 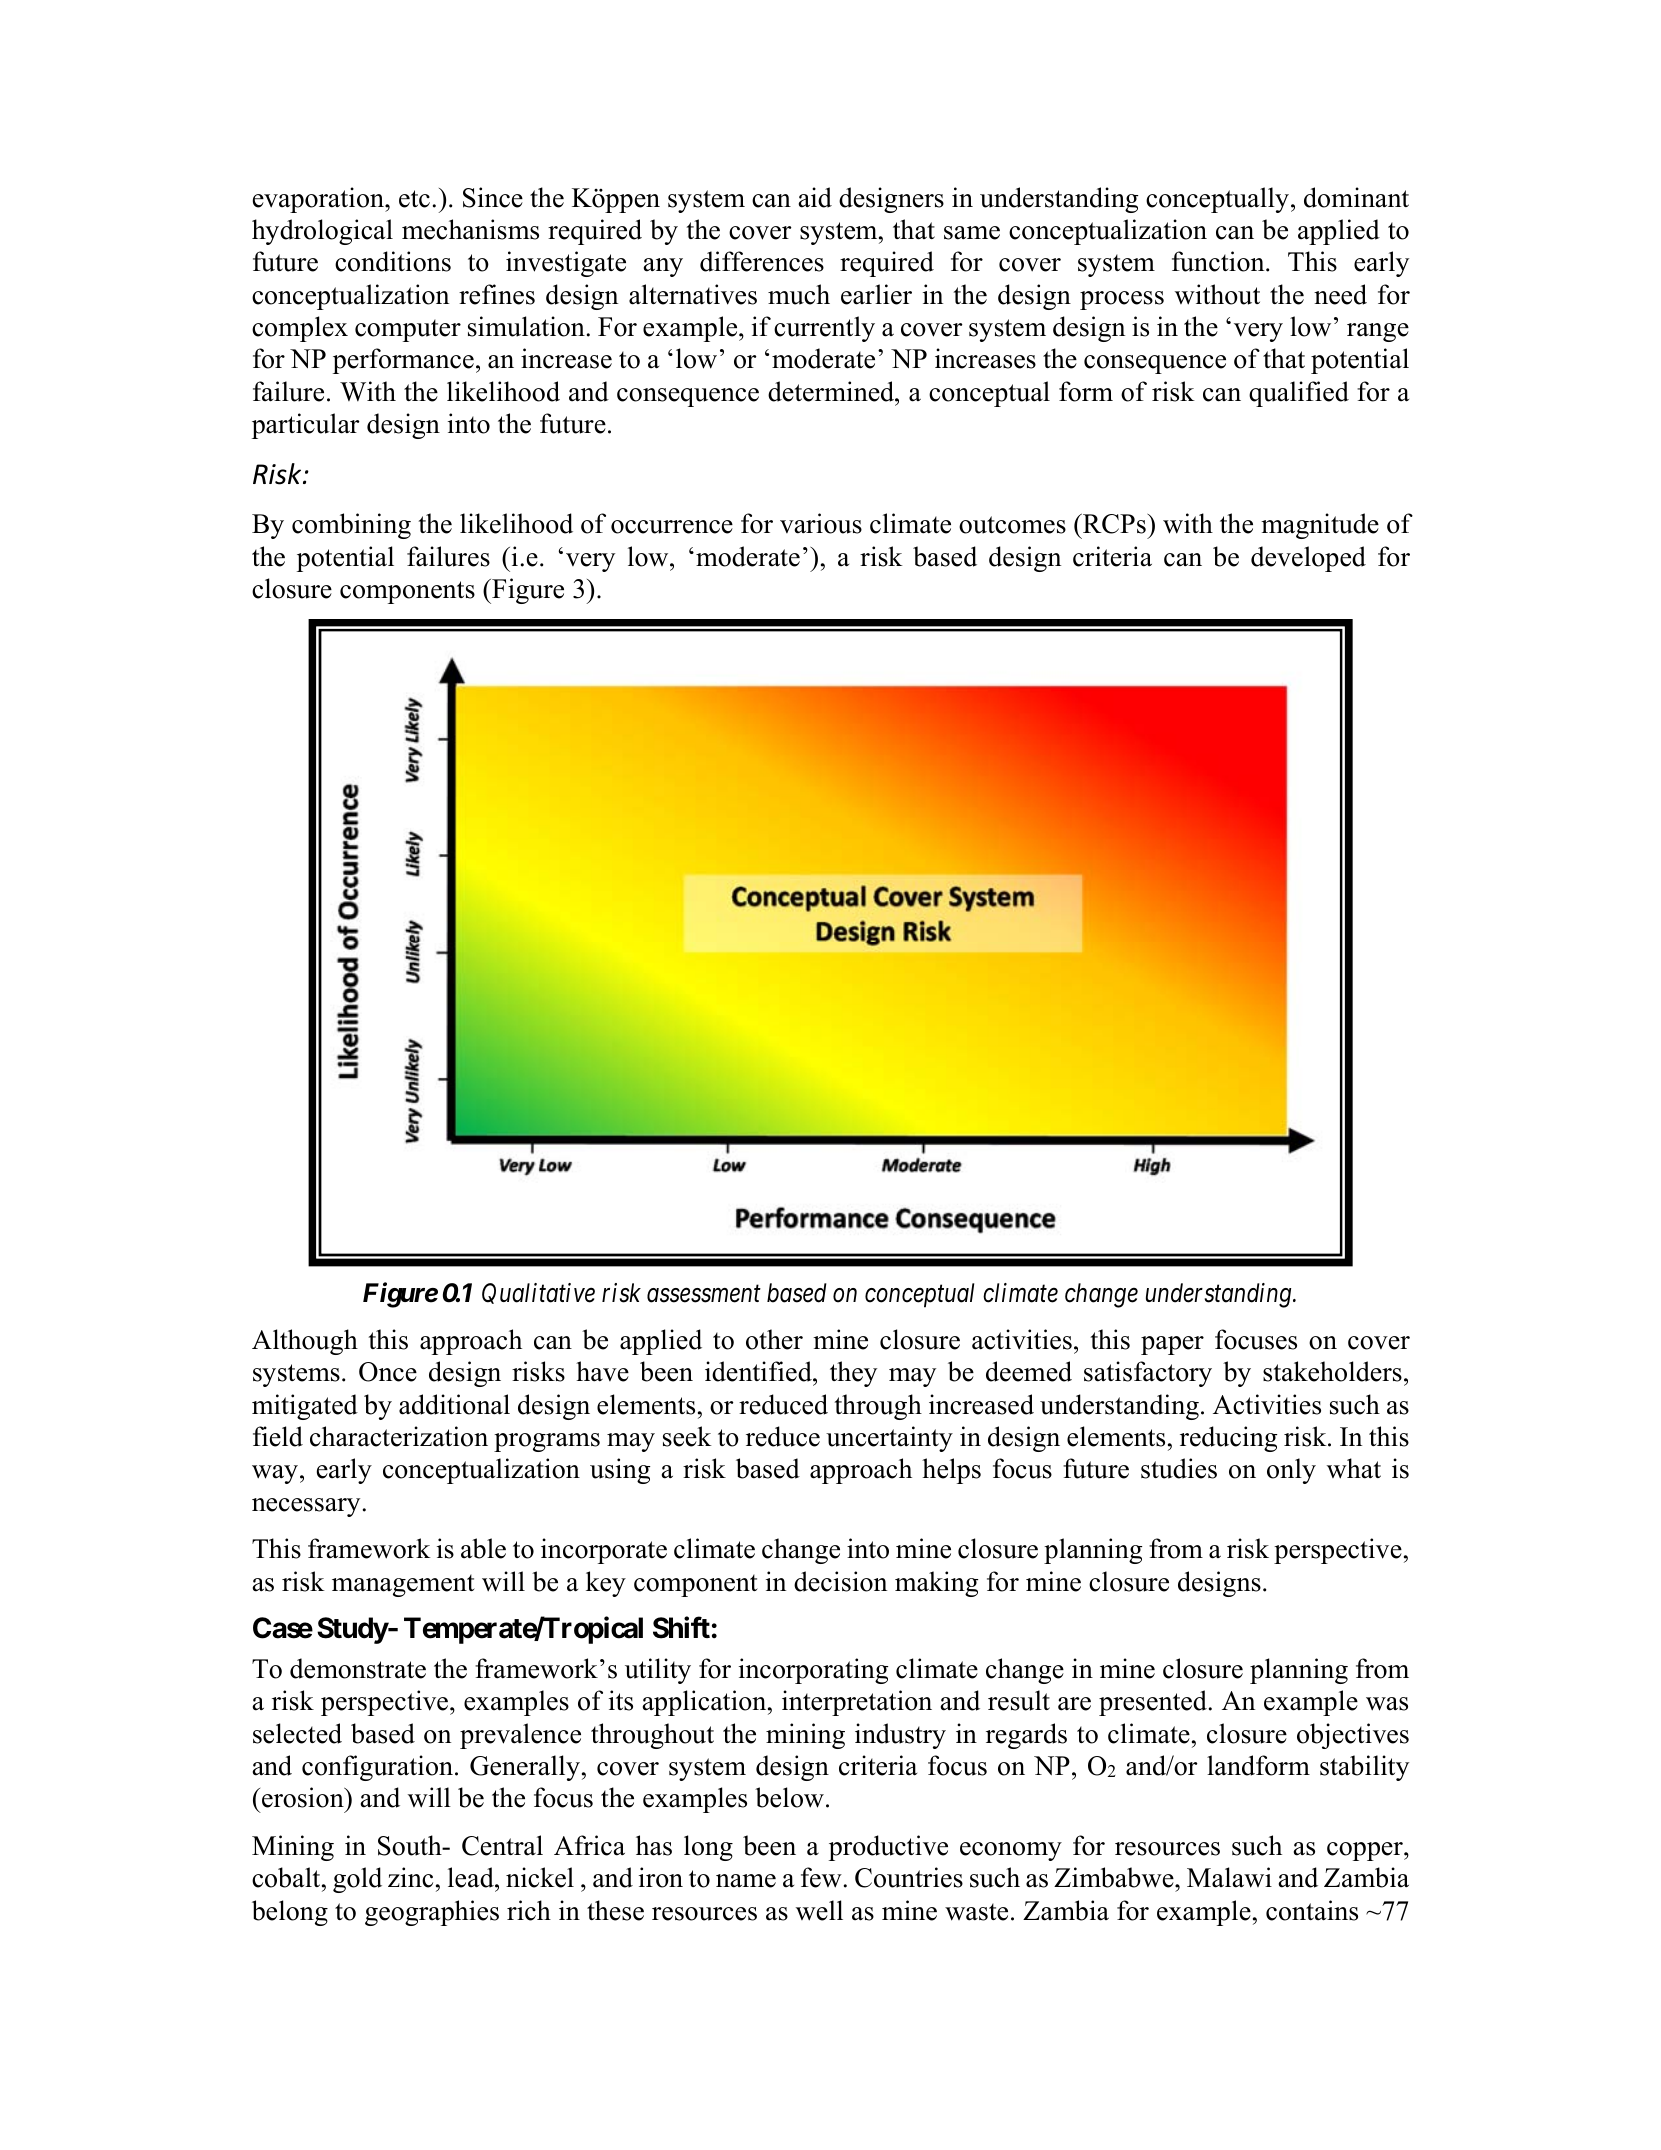 What do you see at coordinates (1172, 1345) in the screenshot?
I see `paper` at bounding box center [1172, 1345].
